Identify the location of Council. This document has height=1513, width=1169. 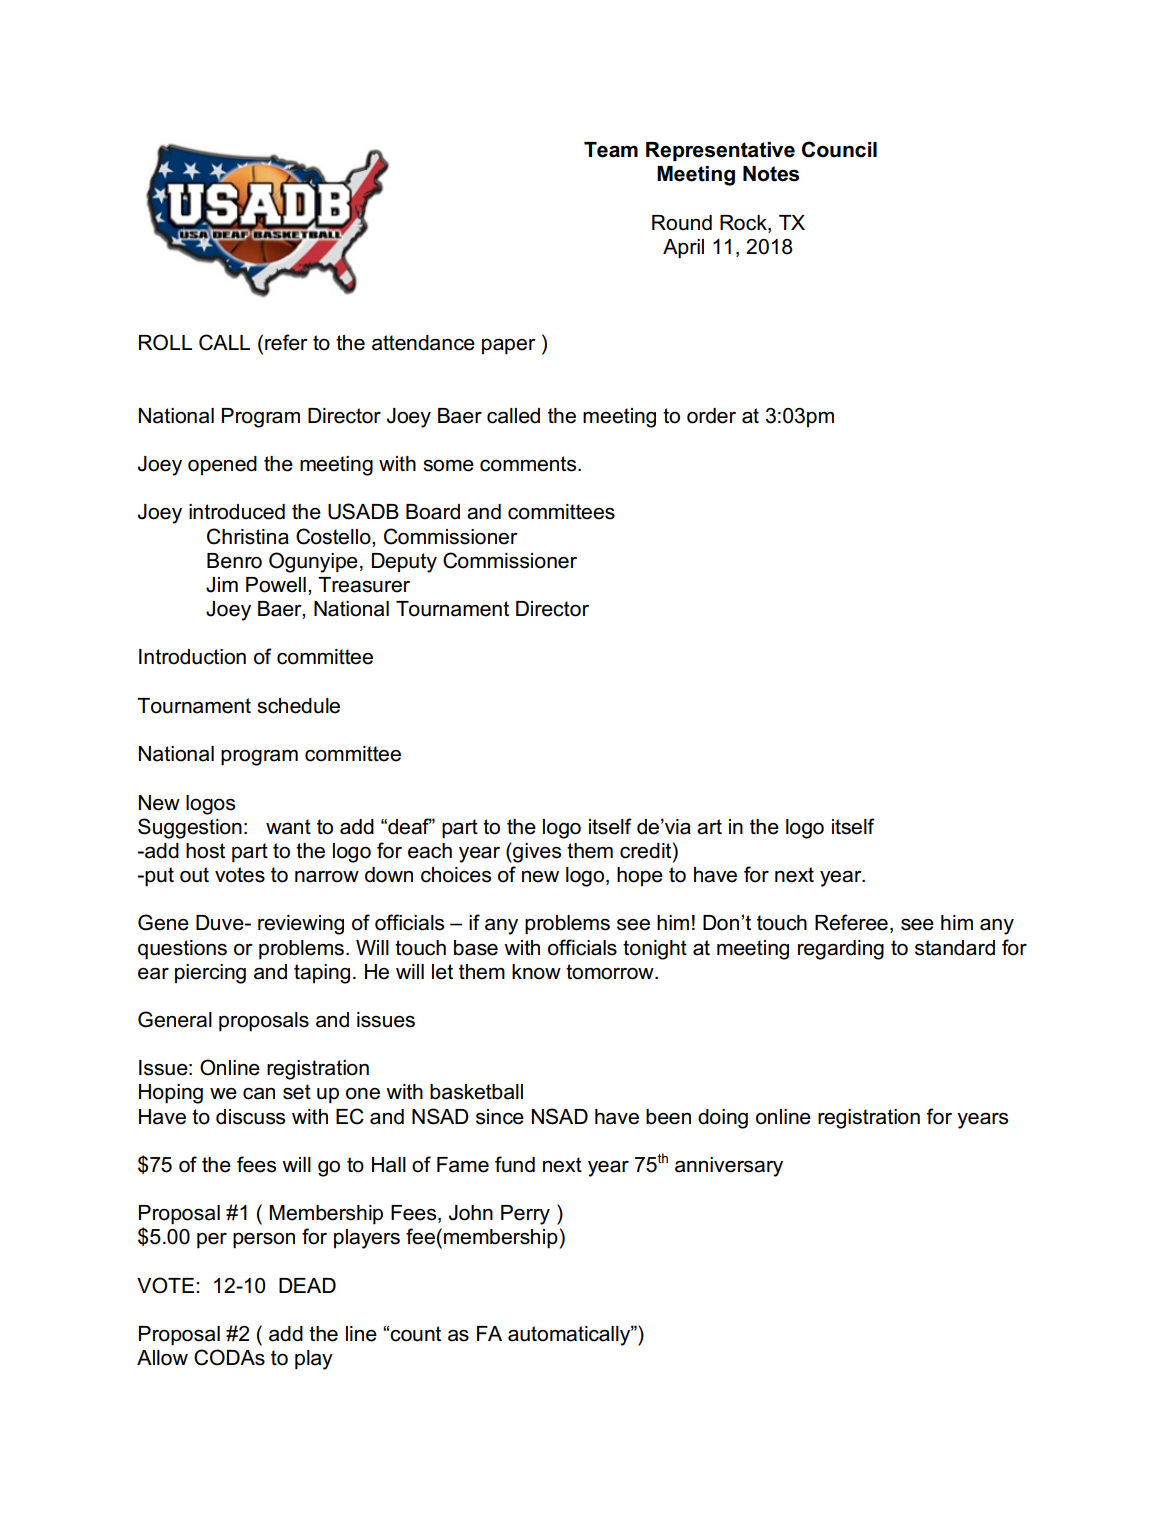
(839, 149).
